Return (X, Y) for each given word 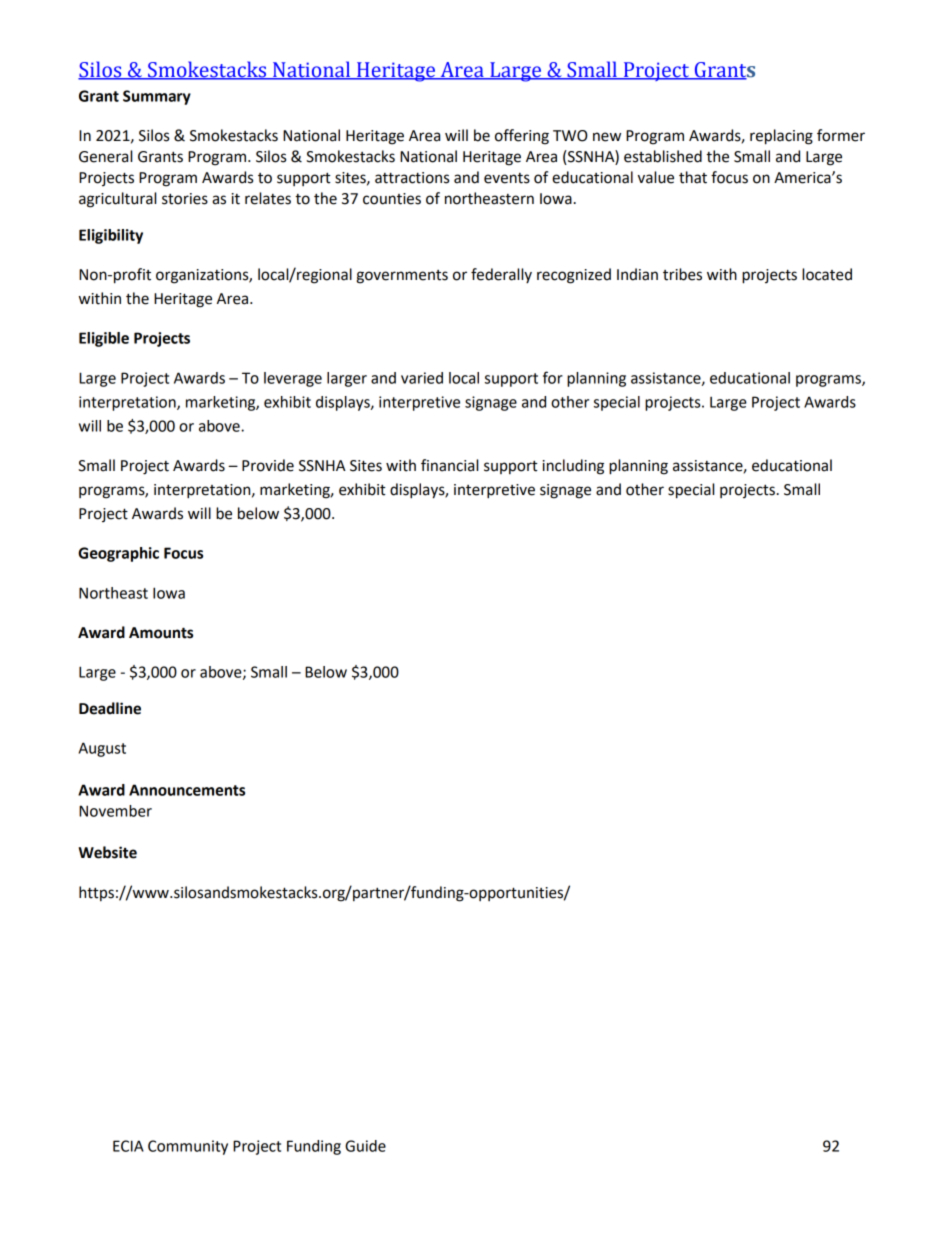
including (573, 467)
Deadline (110, 708)
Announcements (187, 790)
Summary (157, 97)
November (115, 811)
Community (188, 1147)
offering (522, 137)
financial (449, 465)
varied (422, 378)
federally (501, 275)
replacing (781, 137)
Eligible (104, 339)
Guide (365, 1146)
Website (107, 852)
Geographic (118, 554)
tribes (682, 274)
